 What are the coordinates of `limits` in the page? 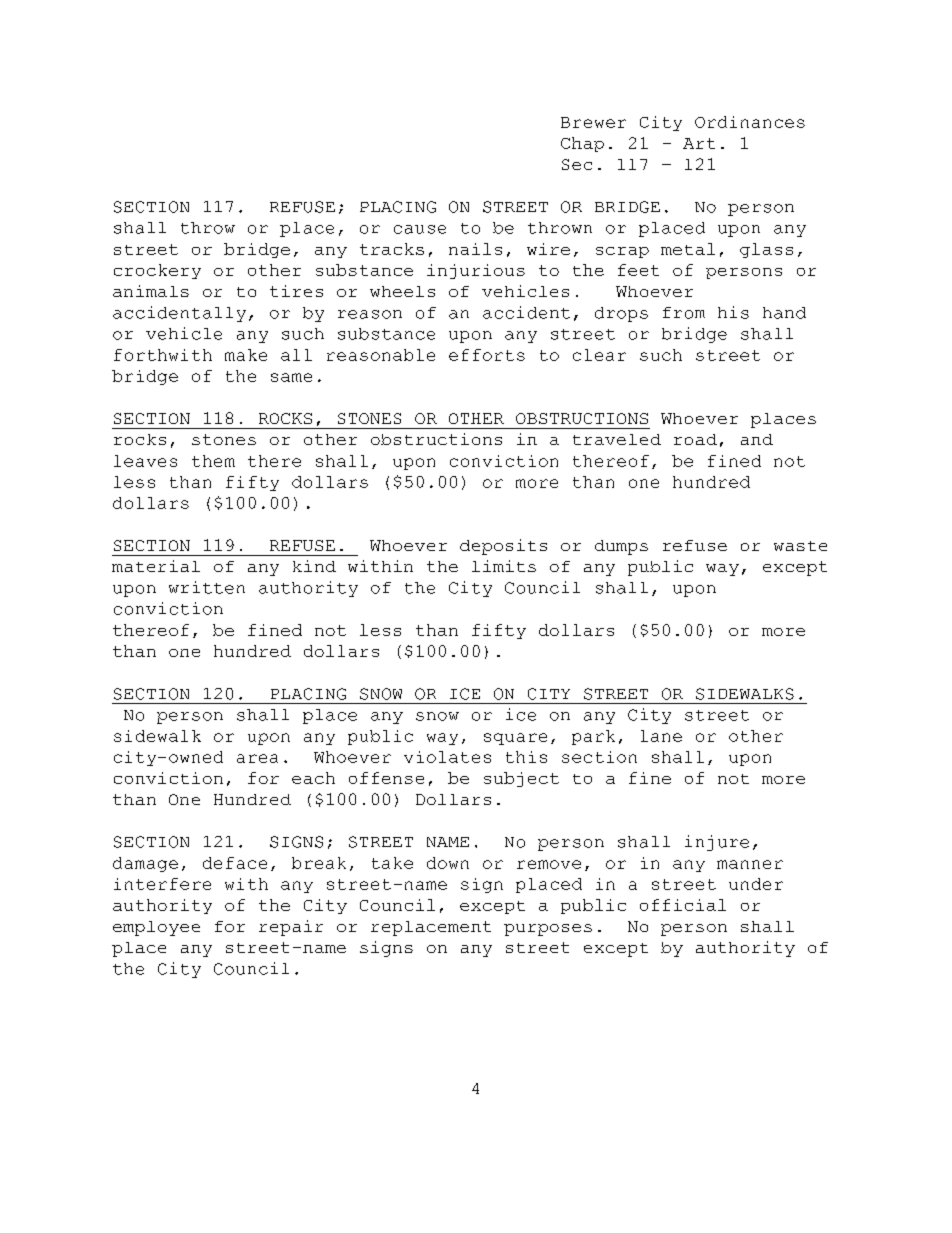 It's located at (504, 566).
